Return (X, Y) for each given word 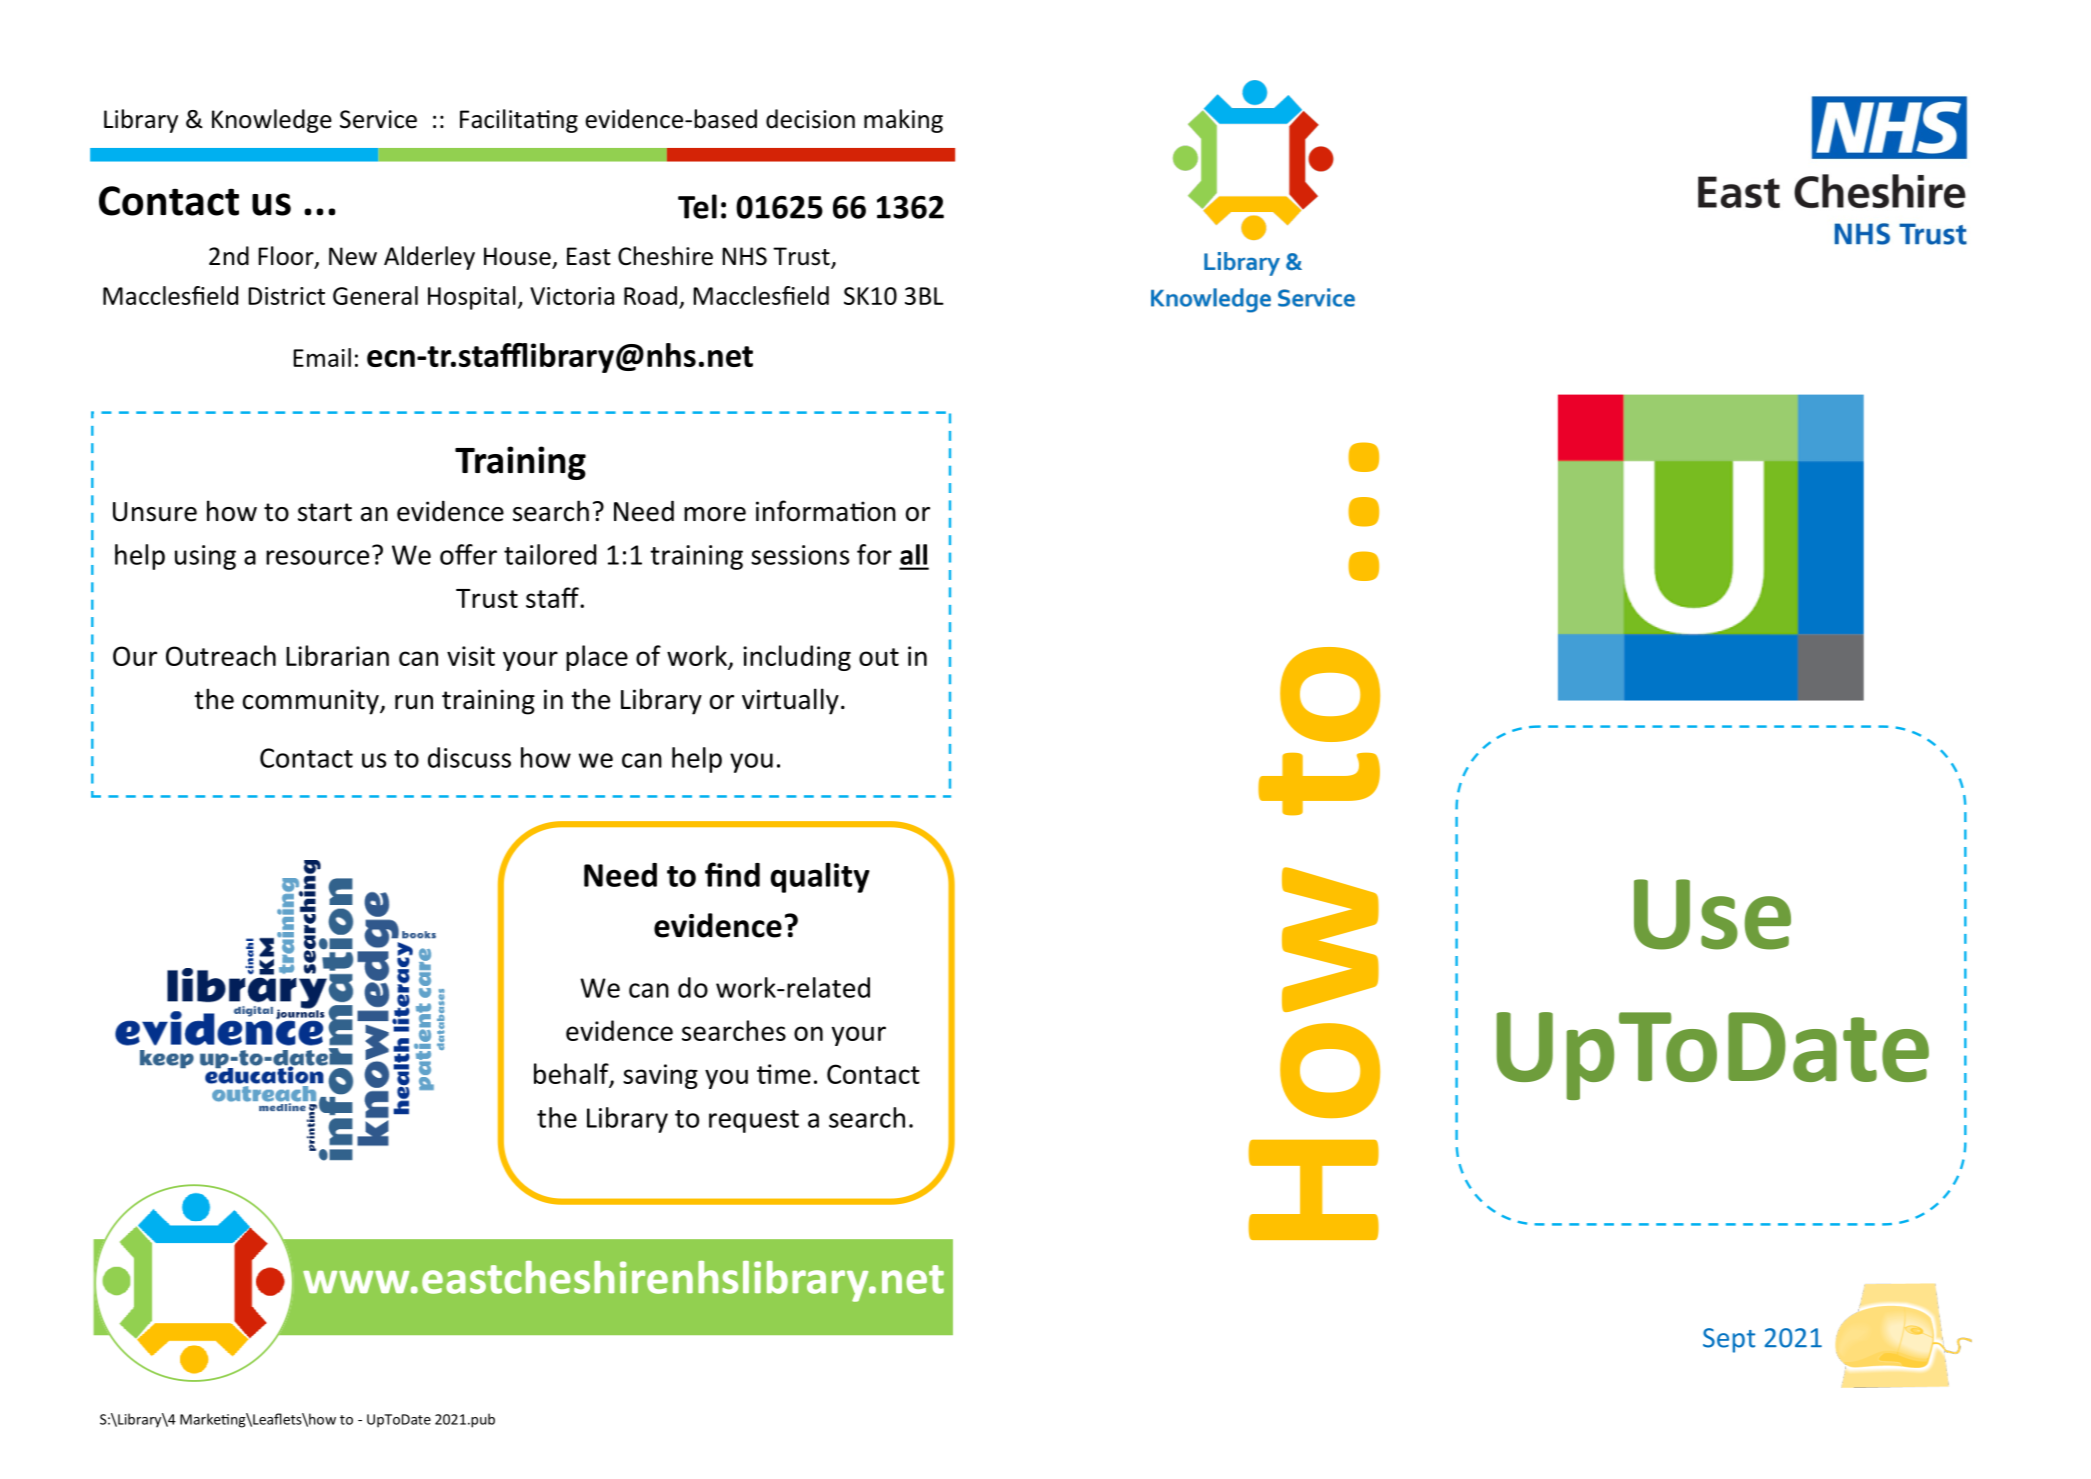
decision (810, 119)
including (797, 658)
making (903, 121)
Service (378, 119)
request (754, 1121)
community (312, 702)
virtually (790, 701)
